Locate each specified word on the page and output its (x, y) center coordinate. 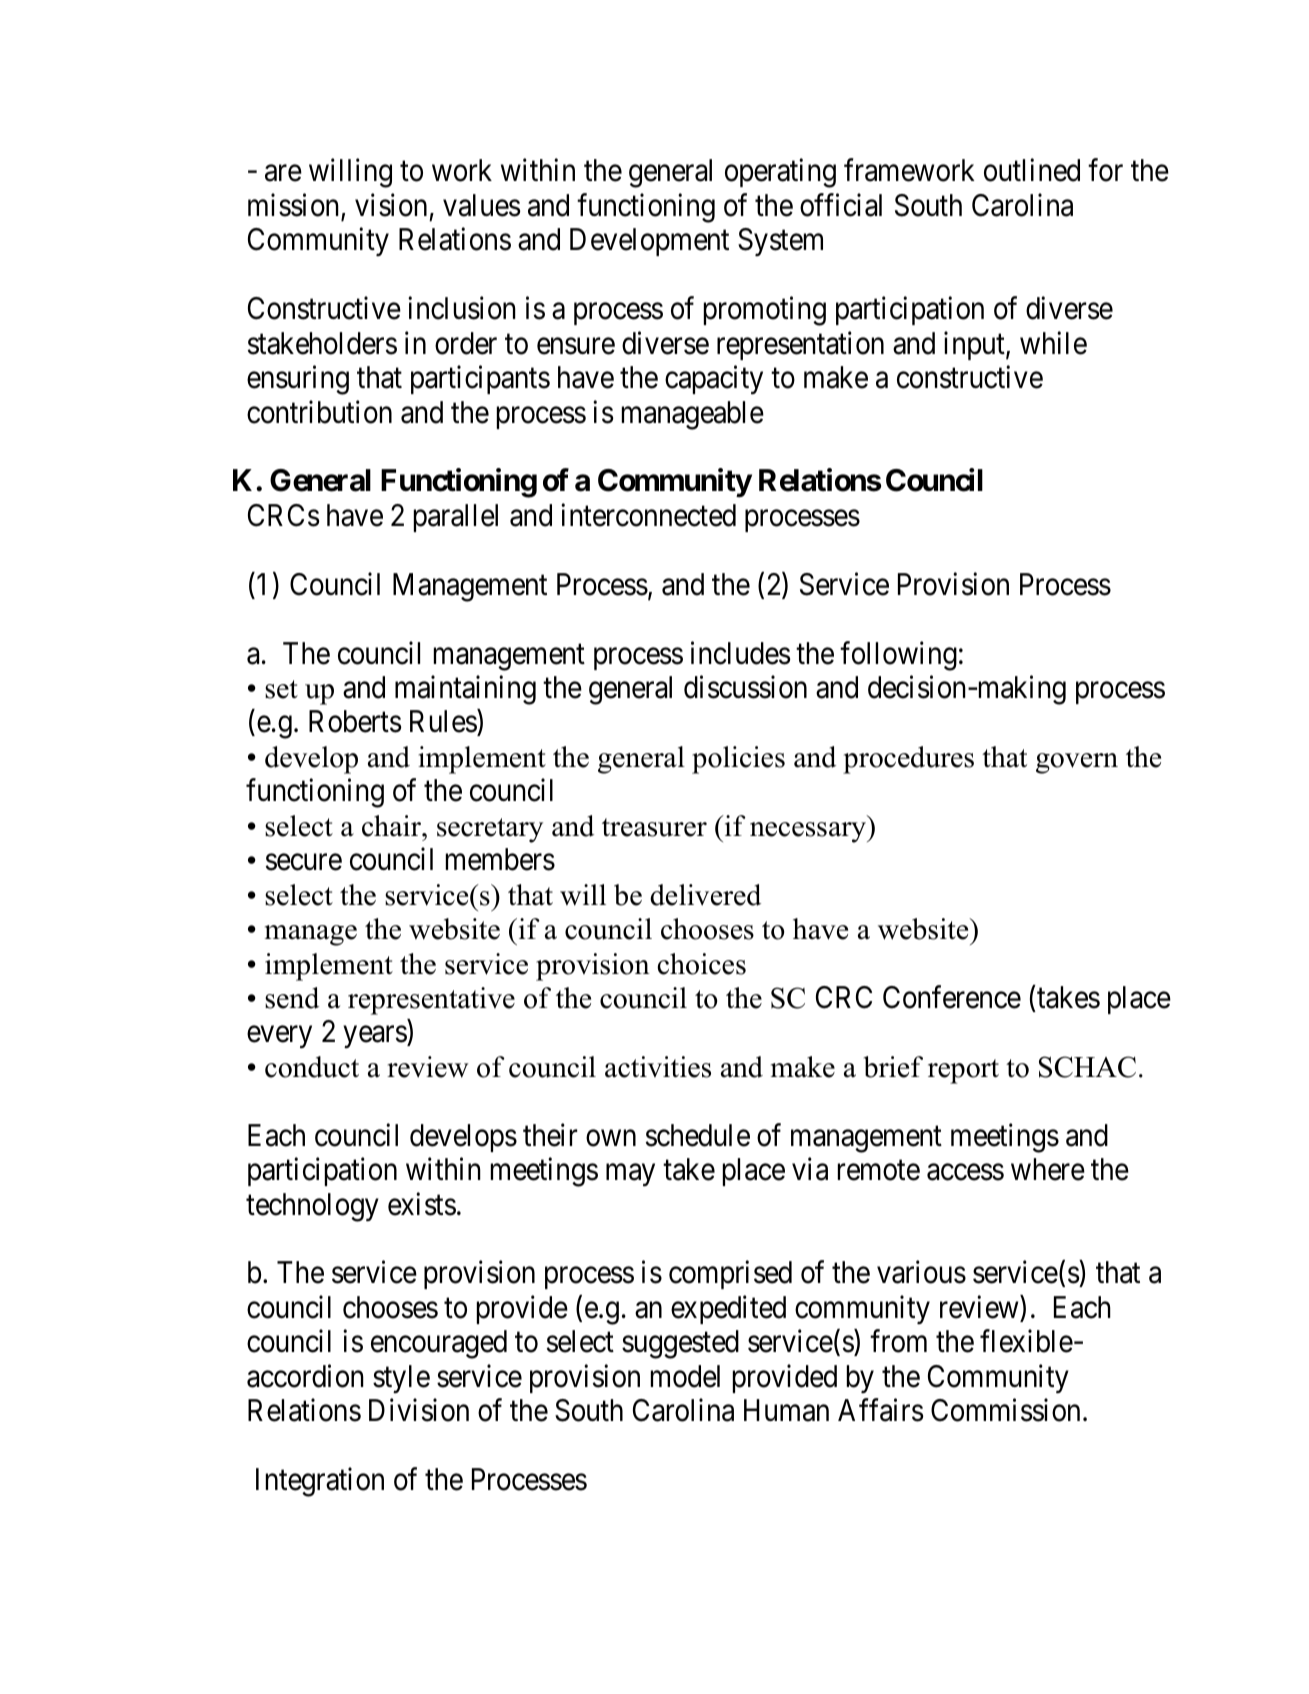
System (780, 242)
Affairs (881, 1410)
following (898, 656)
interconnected (648, 515)
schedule (698, 1135)
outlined (1032, 170)
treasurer (654, 827)
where (1048, 1169)
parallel (456, 518)
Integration (320, 1482)
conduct (312, 1067)
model (685, 1376)
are (283, 174)
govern (1077, 763)
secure (304, 862)
